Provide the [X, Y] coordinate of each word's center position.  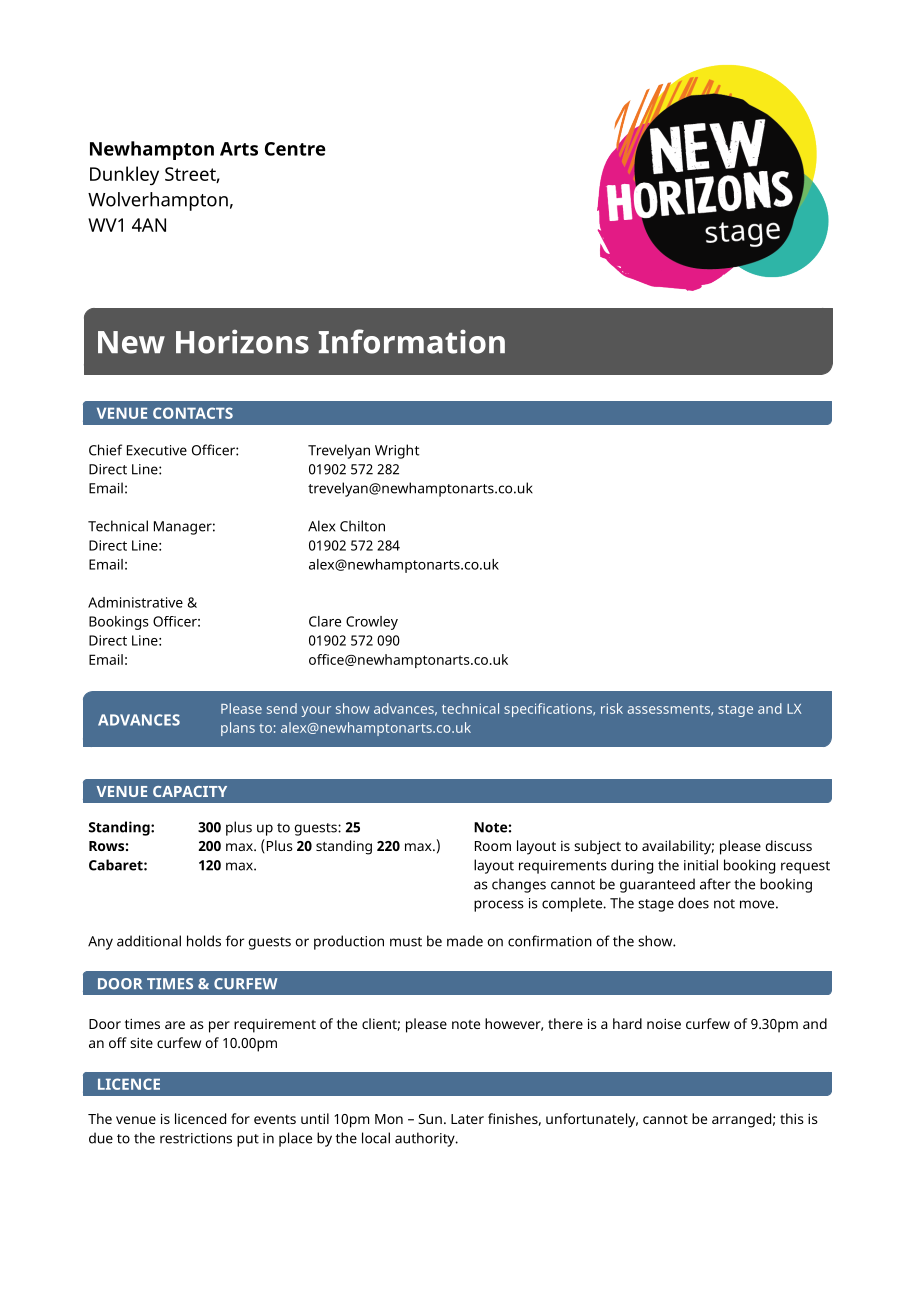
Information [412, 341]
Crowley [372, 623]
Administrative [135, 602]
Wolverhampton [158, 201]
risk [612, 708]
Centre [295, 149]
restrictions [196, 1138]
